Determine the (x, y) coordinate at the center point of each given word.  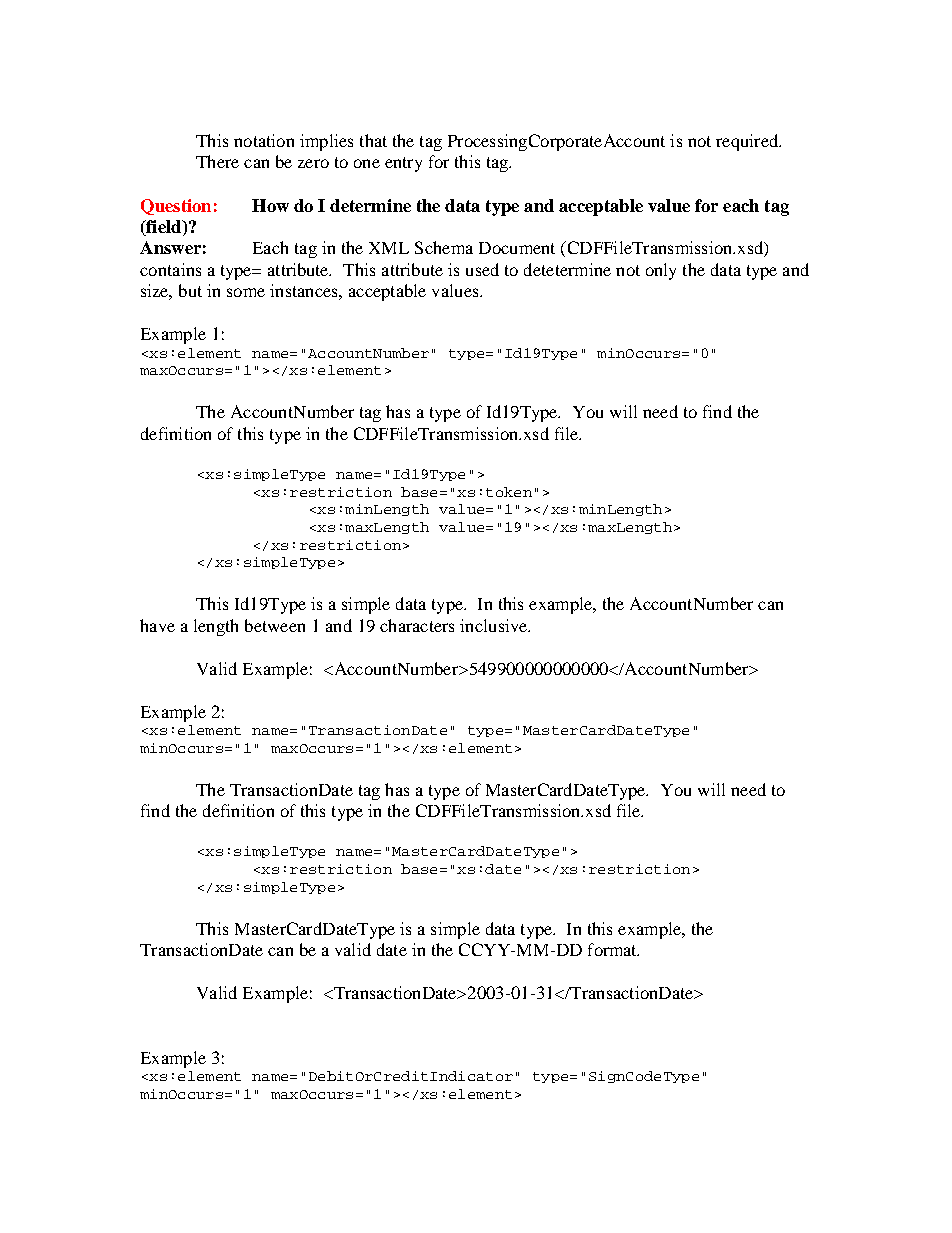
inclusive (495, 625)
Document (517, 248)
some (246, 292)
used (482, 269)
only (661, 271)
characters (417, 625)
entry (403, 164)
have (157, 625)
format (613, 949)
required (748, 142)
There (217, 161)
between (275, 625)
